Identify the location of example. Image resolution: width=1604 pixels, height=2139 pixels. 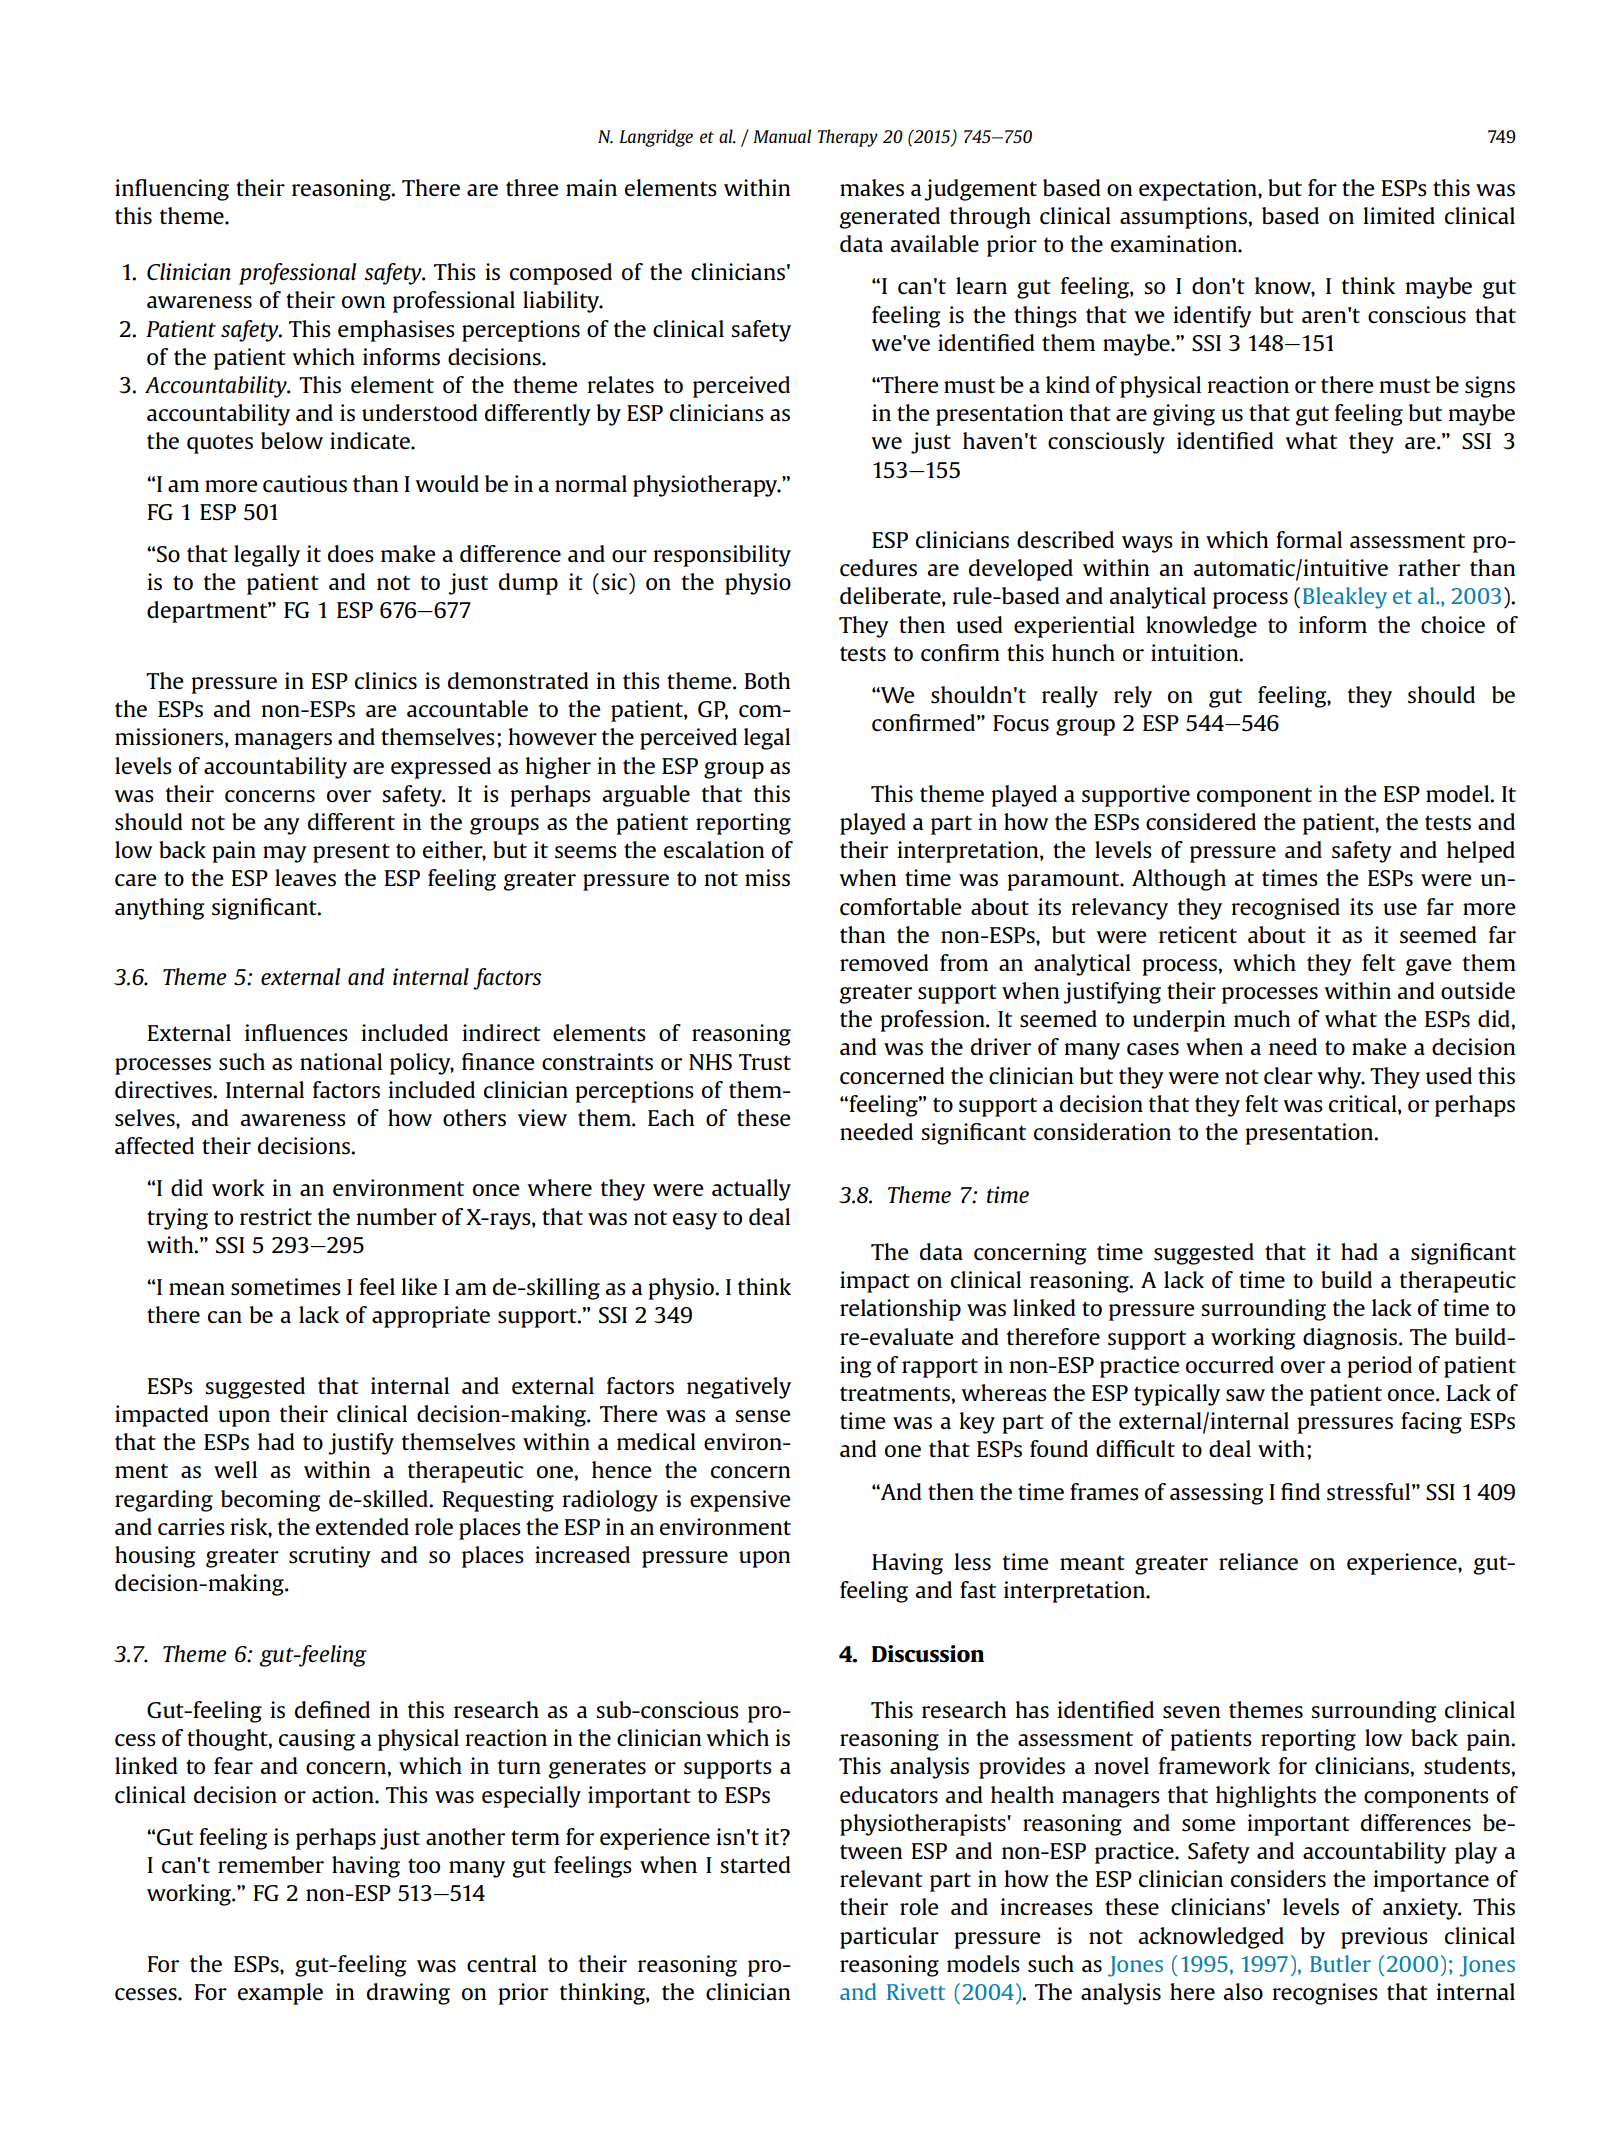
(280, 1994).
